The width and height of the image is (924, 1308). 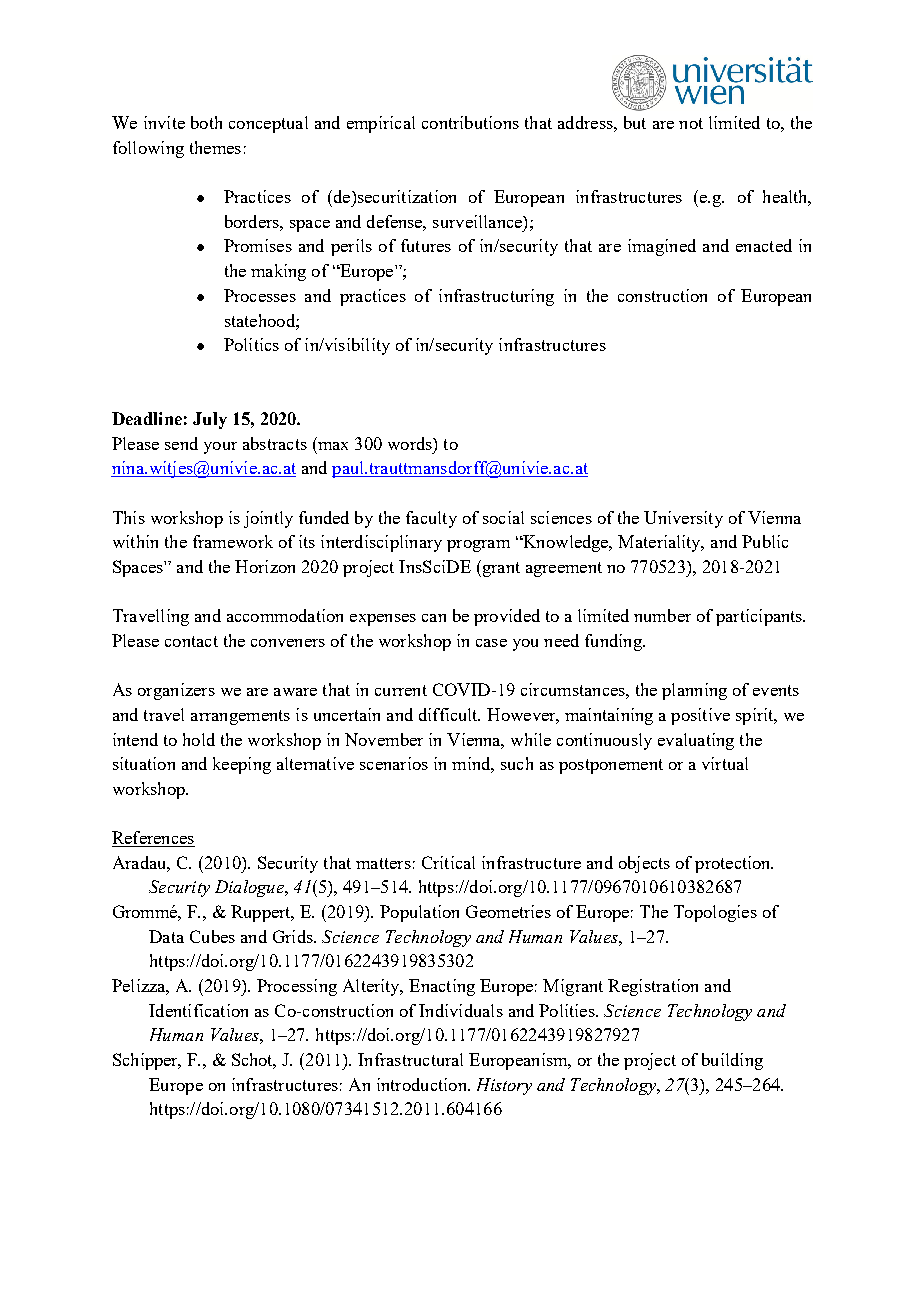 What do you see at coordinates (470, 122) in the image?
I see `contributions` at bounding box center [470, 122].
